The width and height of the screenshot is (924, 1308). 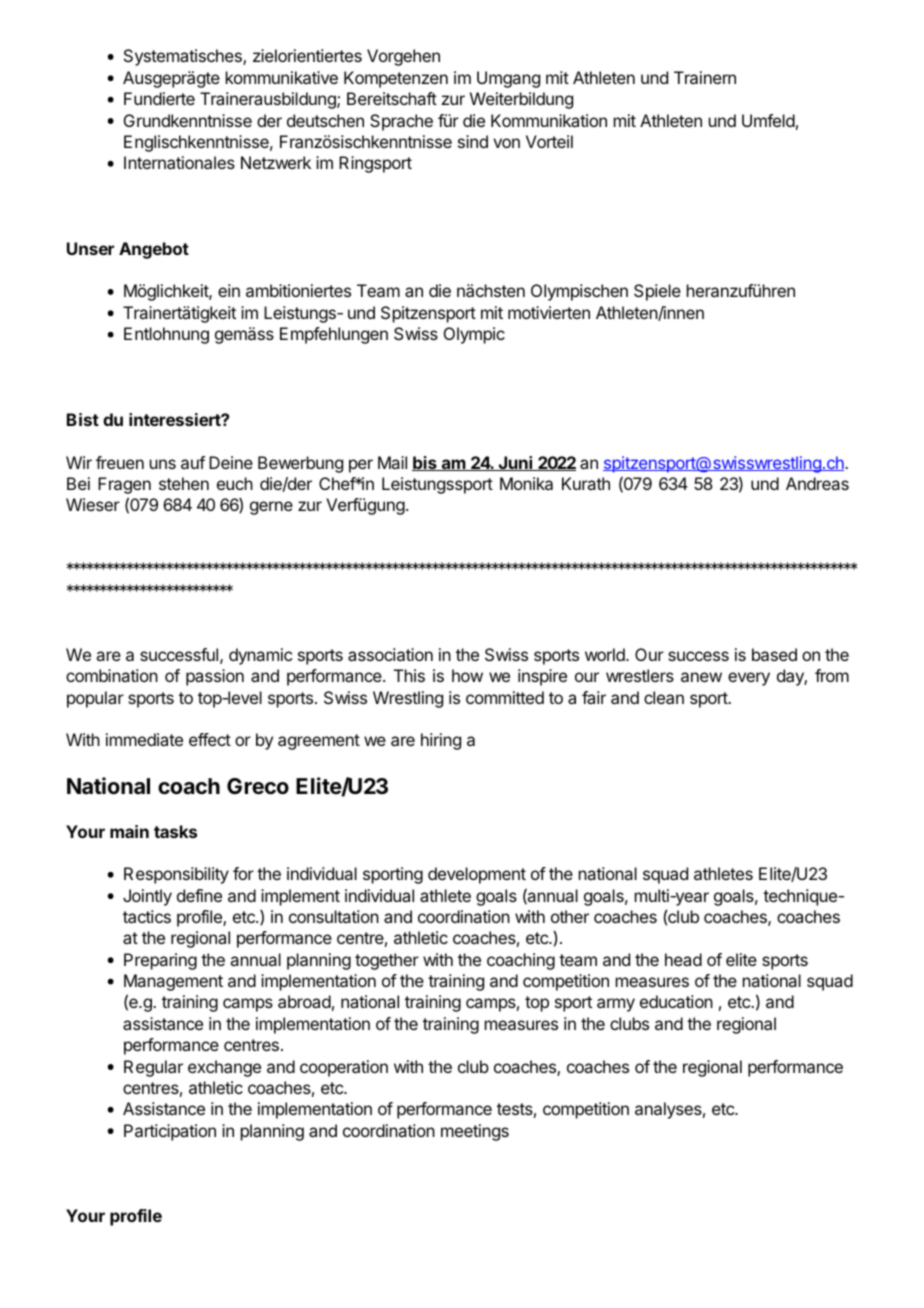 What do you see at coordinates (170, 1132) in the screenshot?
I see `Participation` at bounding box center [170, 1132].
